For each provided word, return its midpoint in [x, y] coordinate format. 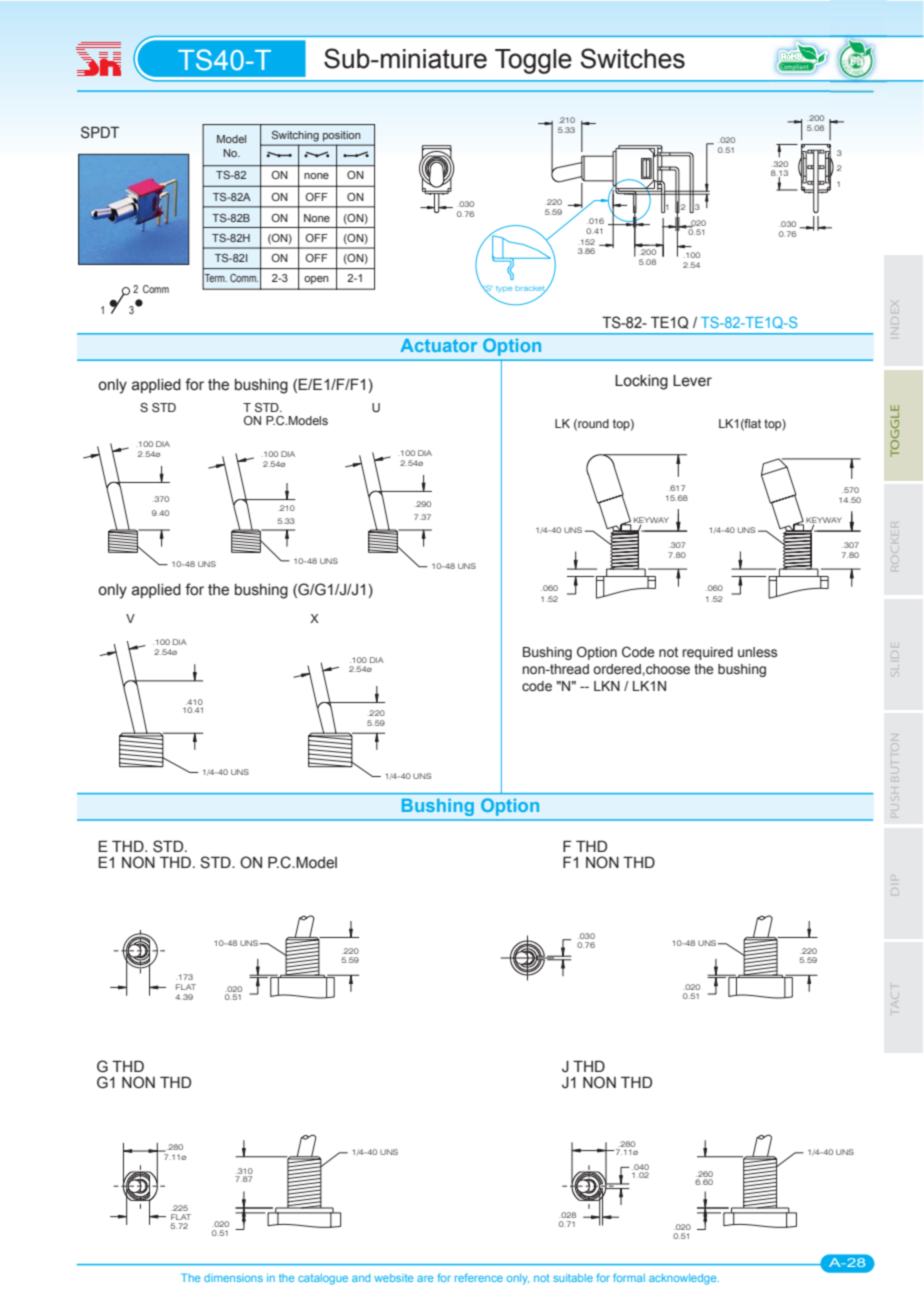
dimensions [233, 1278]
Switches [633, 58]
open [316, 280]
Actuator [438, 345]
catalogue [323, 1279]
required [708, 653]
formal [629, 1277]
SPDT [100, 132]
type [504, 289]
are [425, 1279]
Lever [692, 381]
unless [757, 652]
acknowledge [684, 1279]
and [361, 1278]
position [341, 136]
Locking [641, 382]
